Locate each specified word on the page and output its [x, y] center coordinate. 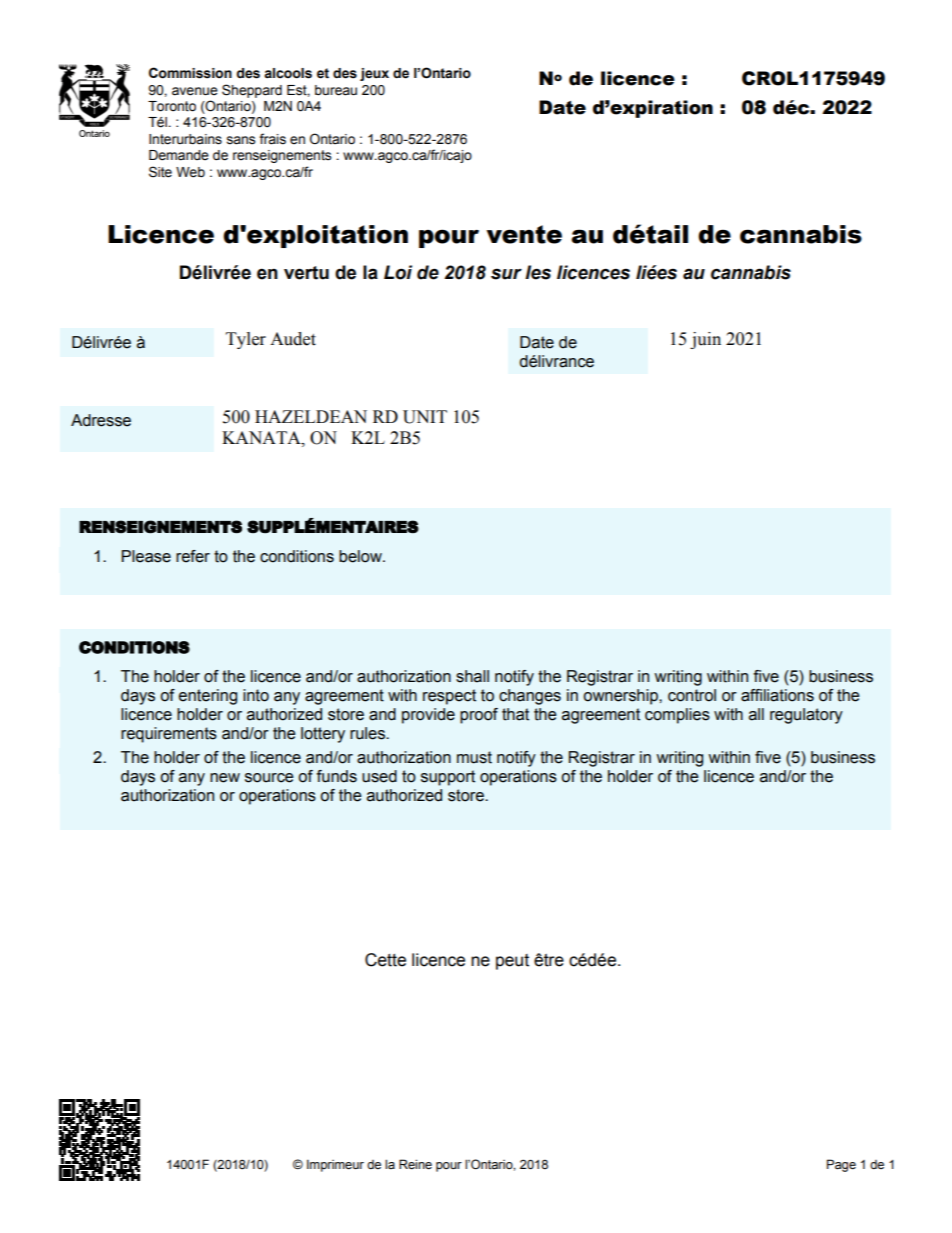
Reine [415, 1164]
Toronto [172, 106]
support [448, 778]
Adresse [101, 420]
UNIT [425, 417]
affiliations [777, 695]
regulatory [806, 716]
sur [506, 274]
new [225, 778]
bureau [336, 90]
